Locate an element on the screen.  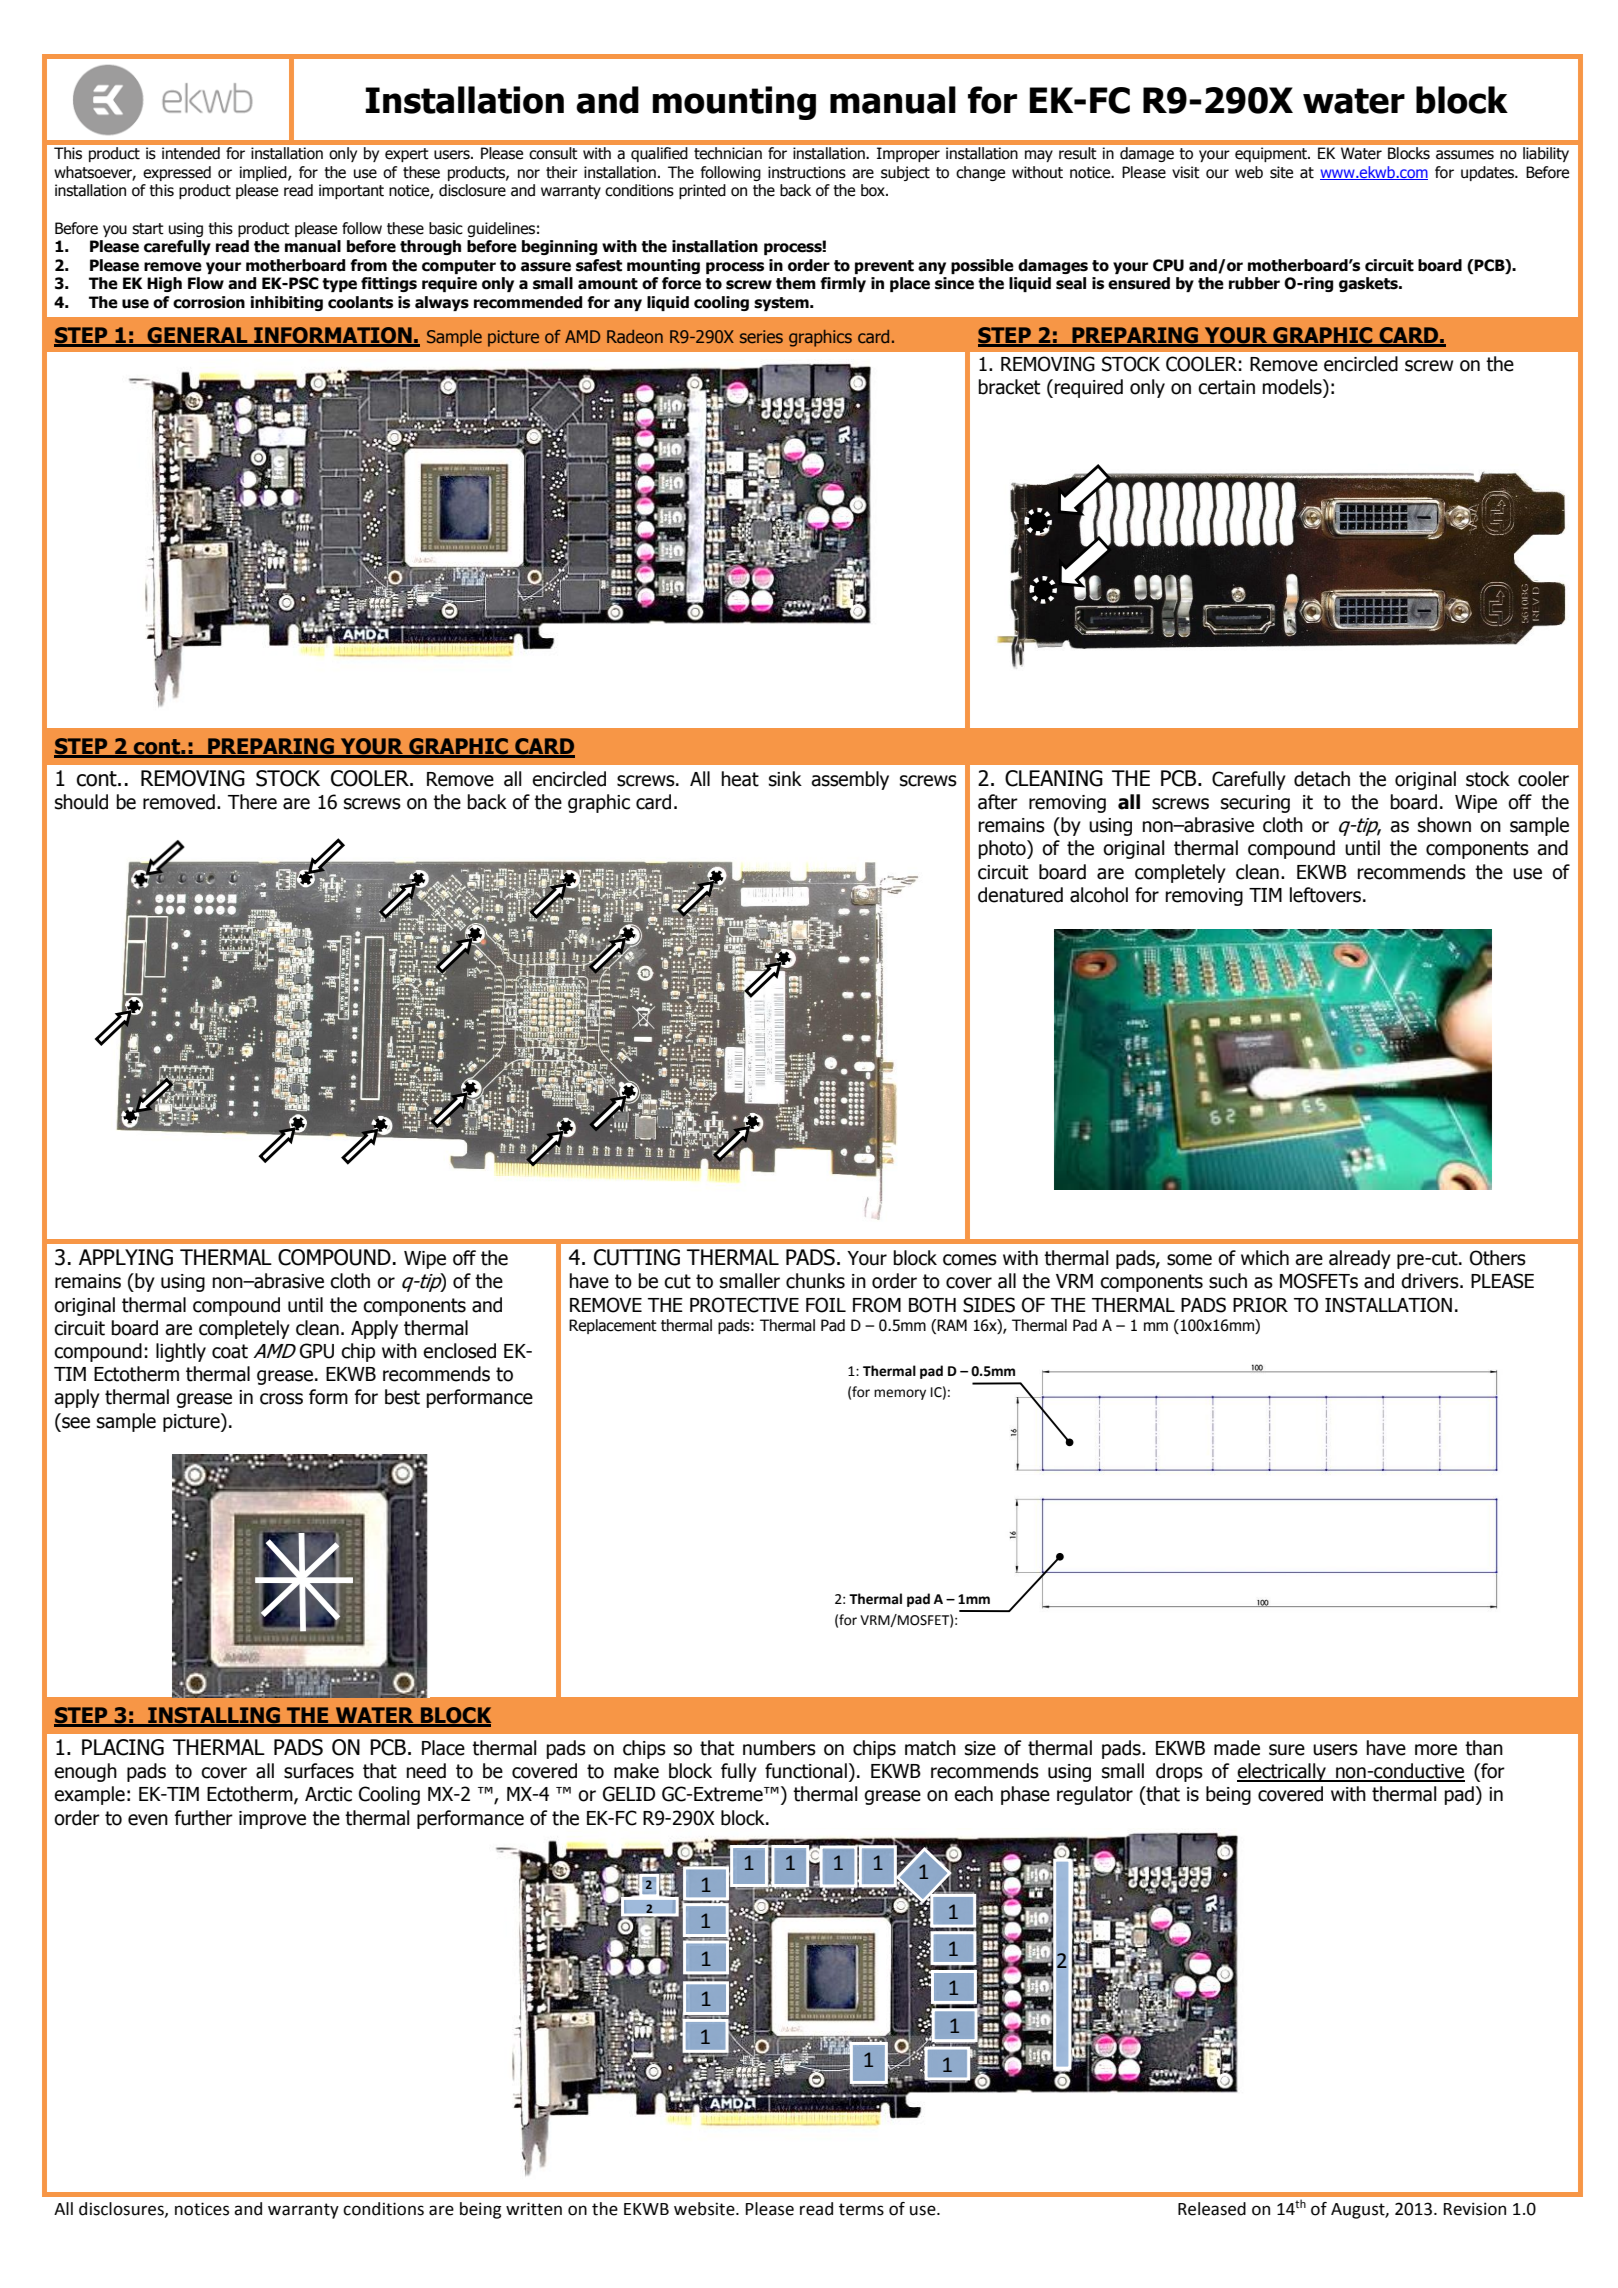
numbers is located at coordinates (779, 1748).
